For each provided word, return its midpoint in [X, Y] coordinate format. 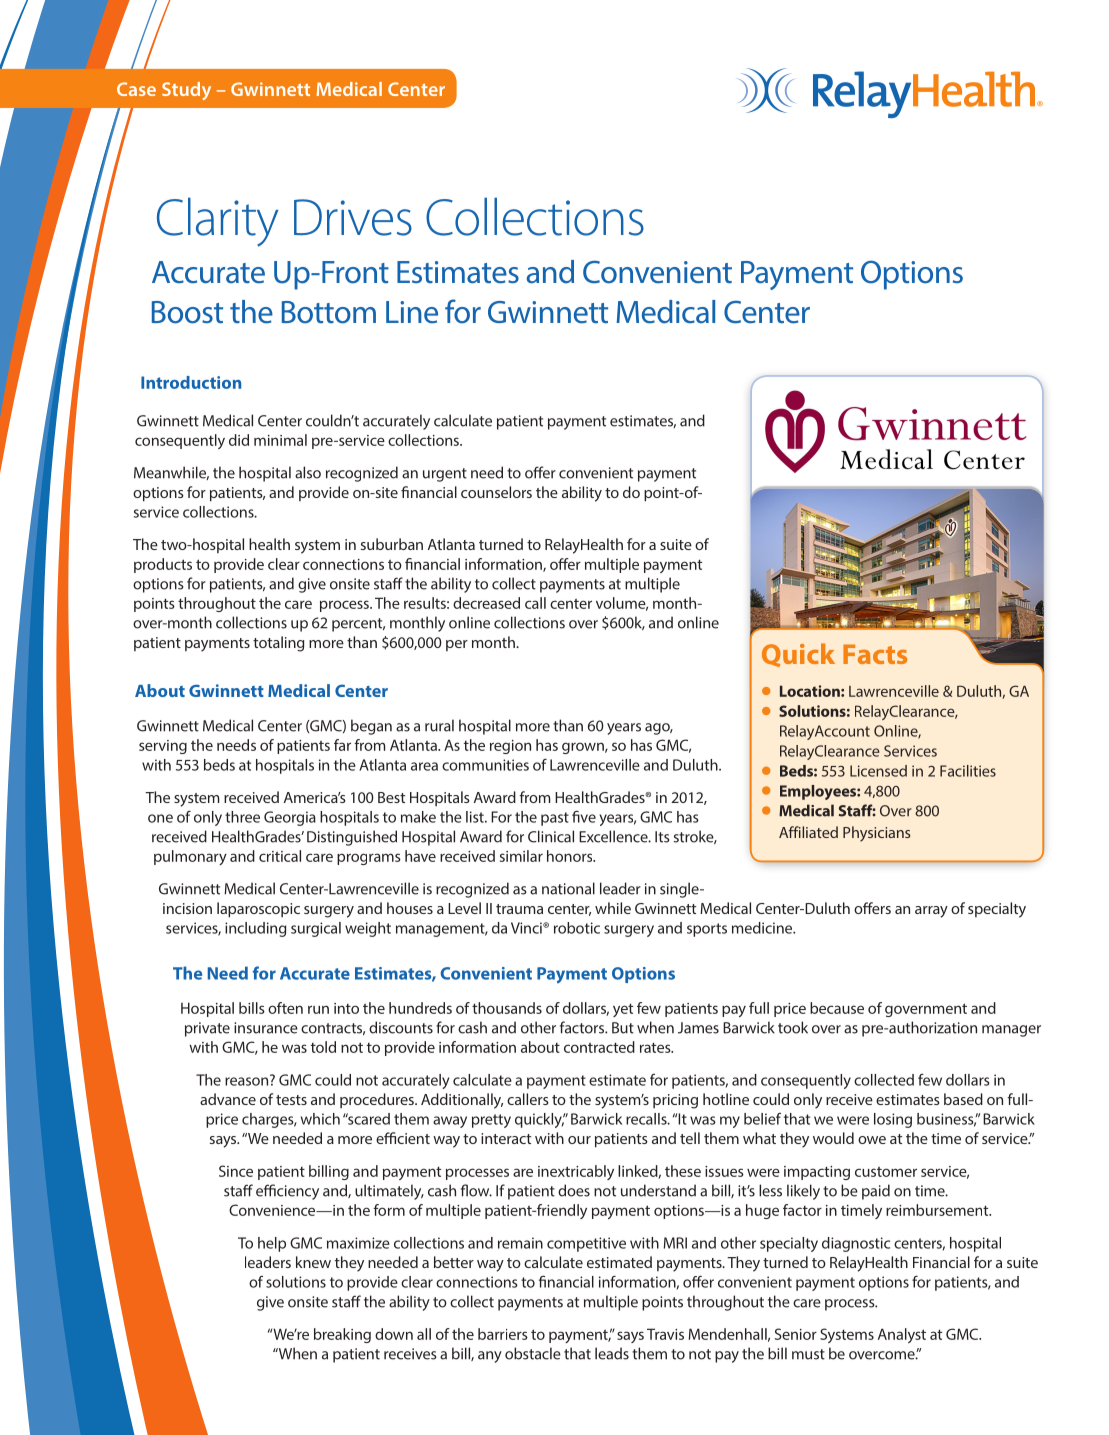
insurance [266, 1028]
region [510, 747]
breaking [342, 1335]
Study [186, 91]
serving [163, 747]
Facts [875, 654]
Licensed [878, 771]
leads [612, 1353]
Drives [353, 217]
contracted [599, 1047]
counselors [496, 492]
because [837, 1008]
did [239, 440]
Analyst [902, 1335]
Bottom [329, 312]
